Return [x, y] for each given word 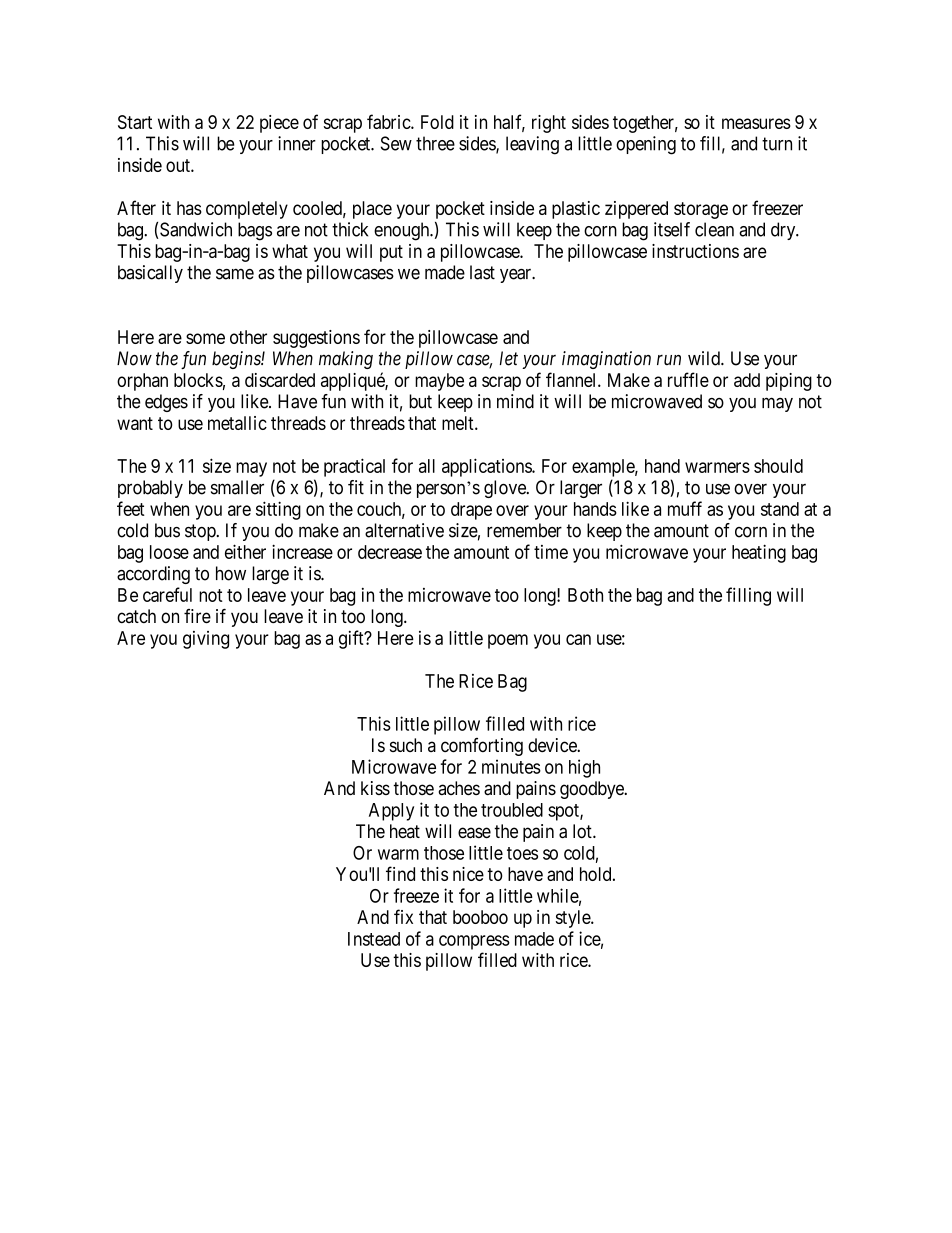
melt [459, 423]
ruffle [688, 379]
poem [508, 641]
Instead [374, 939]
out [179, 165]
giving [206, 640]
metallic [237, 423]
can [578, 639]
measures [756, 123]
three [435, 143]
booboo [480, 917]
